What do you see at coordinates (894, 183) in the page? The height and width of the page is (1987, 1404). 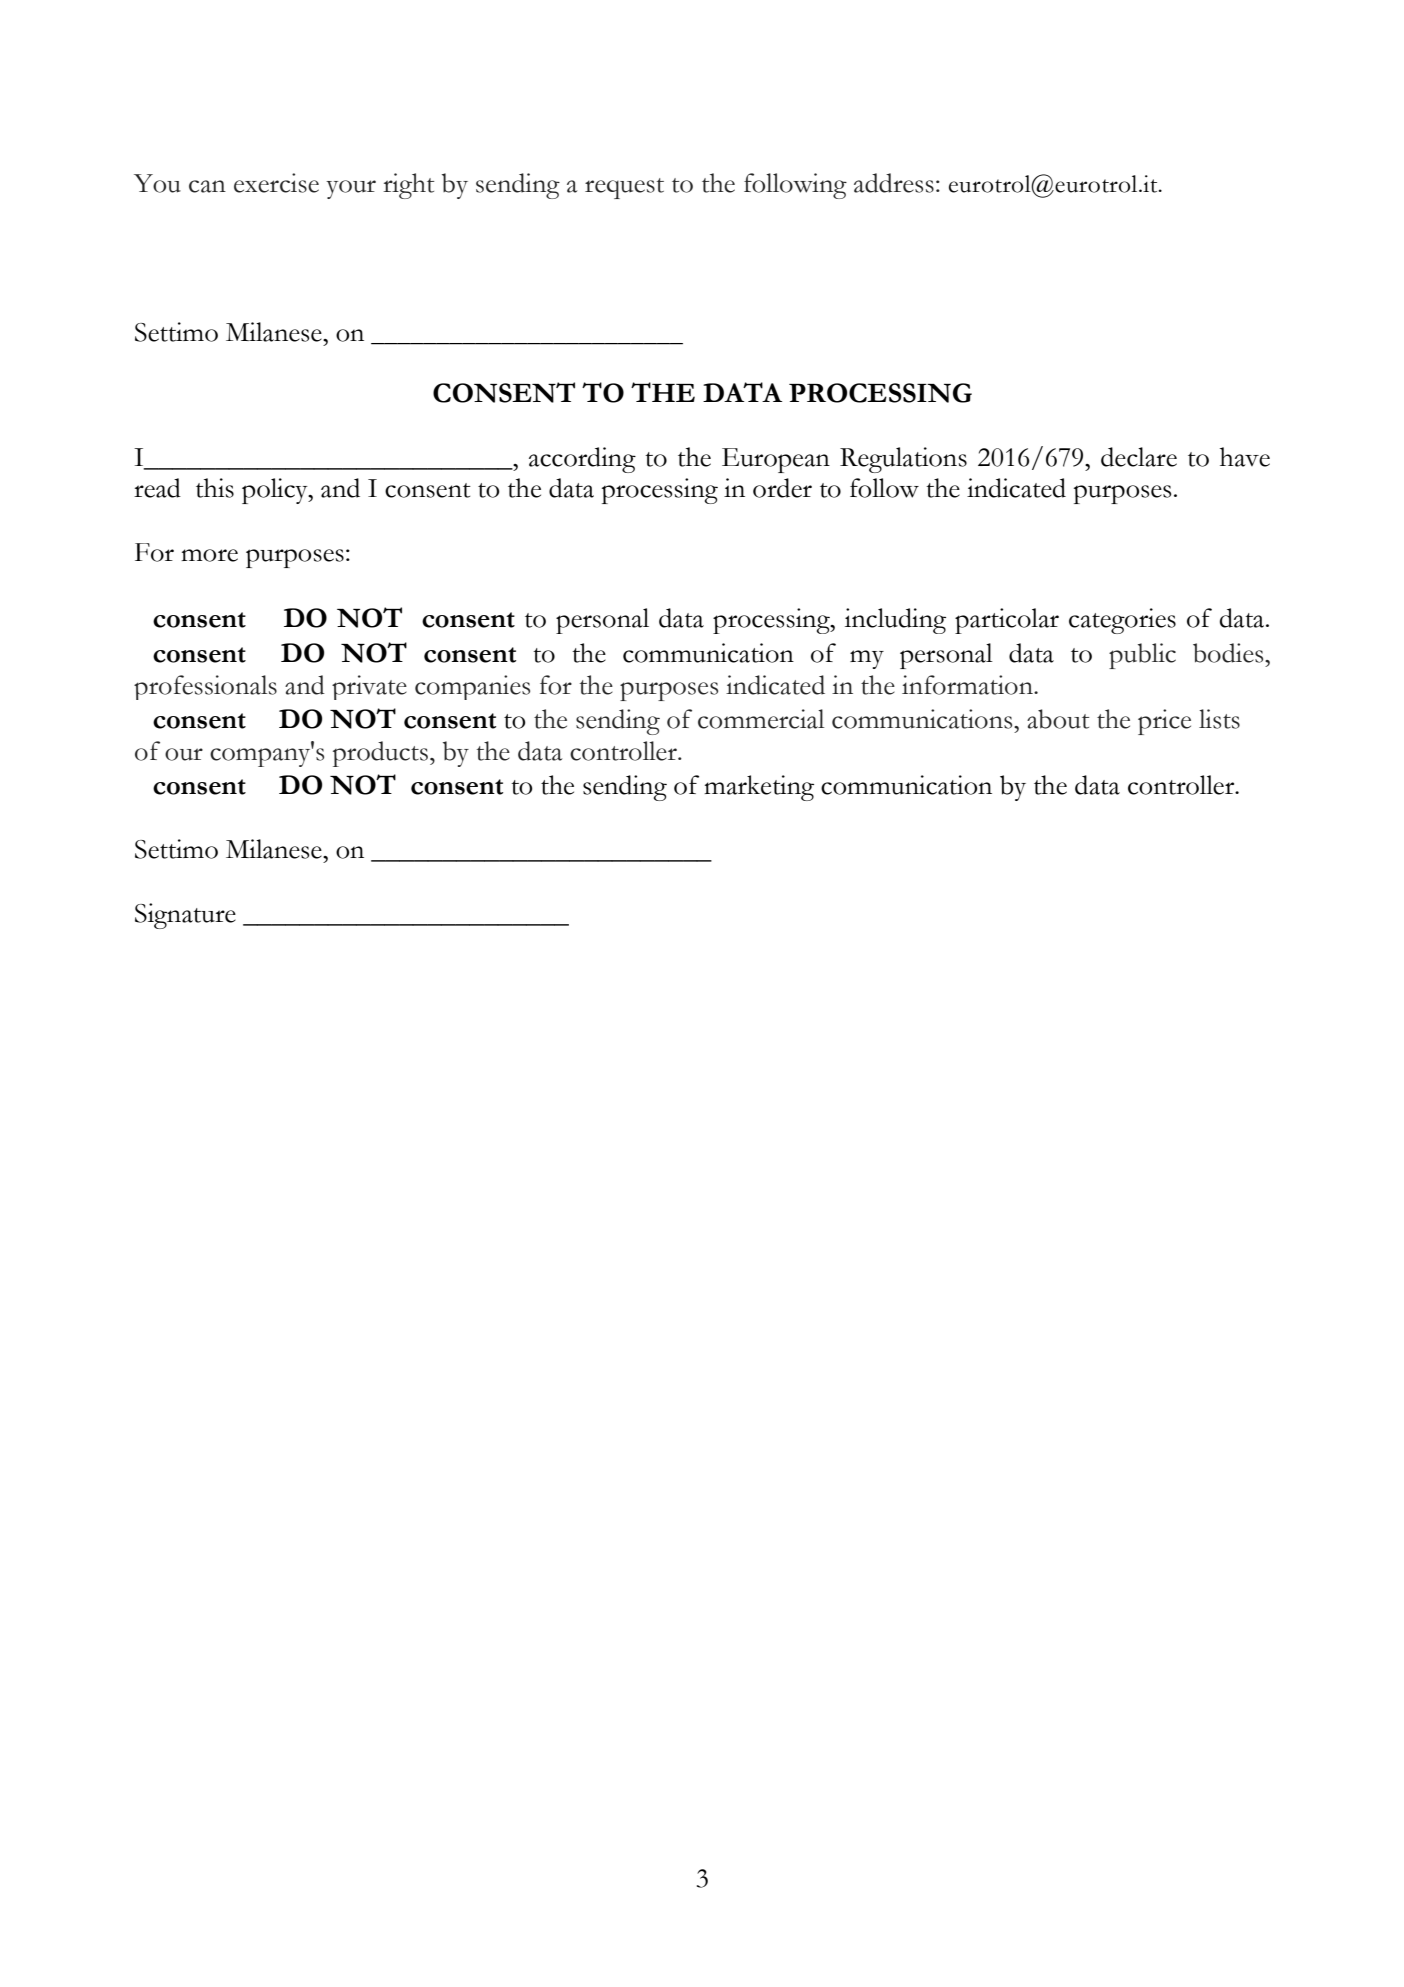 I see `address` at bounding box center [894, 183].
